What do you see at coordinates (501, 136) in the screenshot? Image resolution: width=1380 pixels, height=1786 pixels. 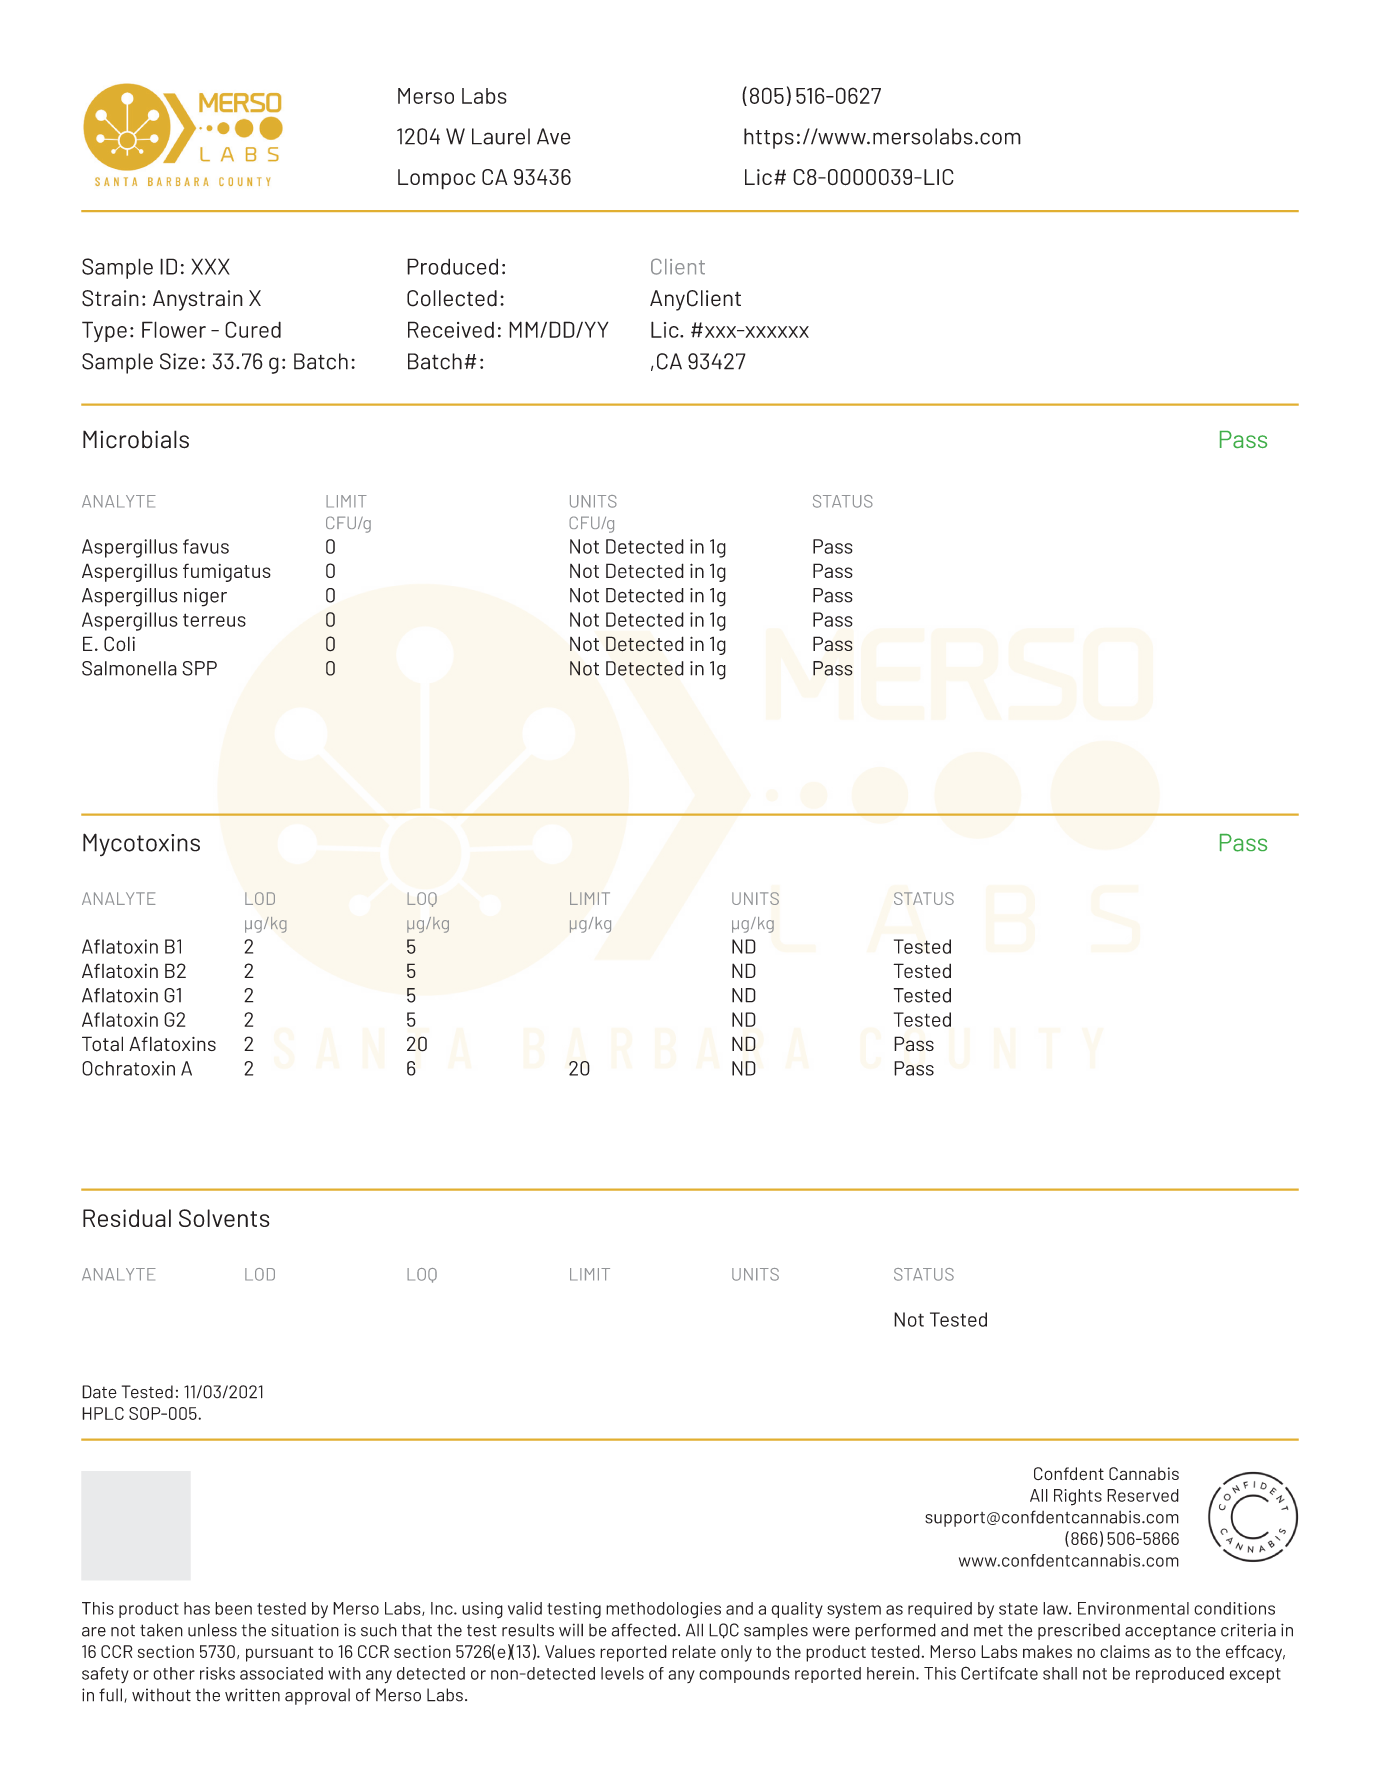 I see `Laurel` at bounding box center [501, 136].
